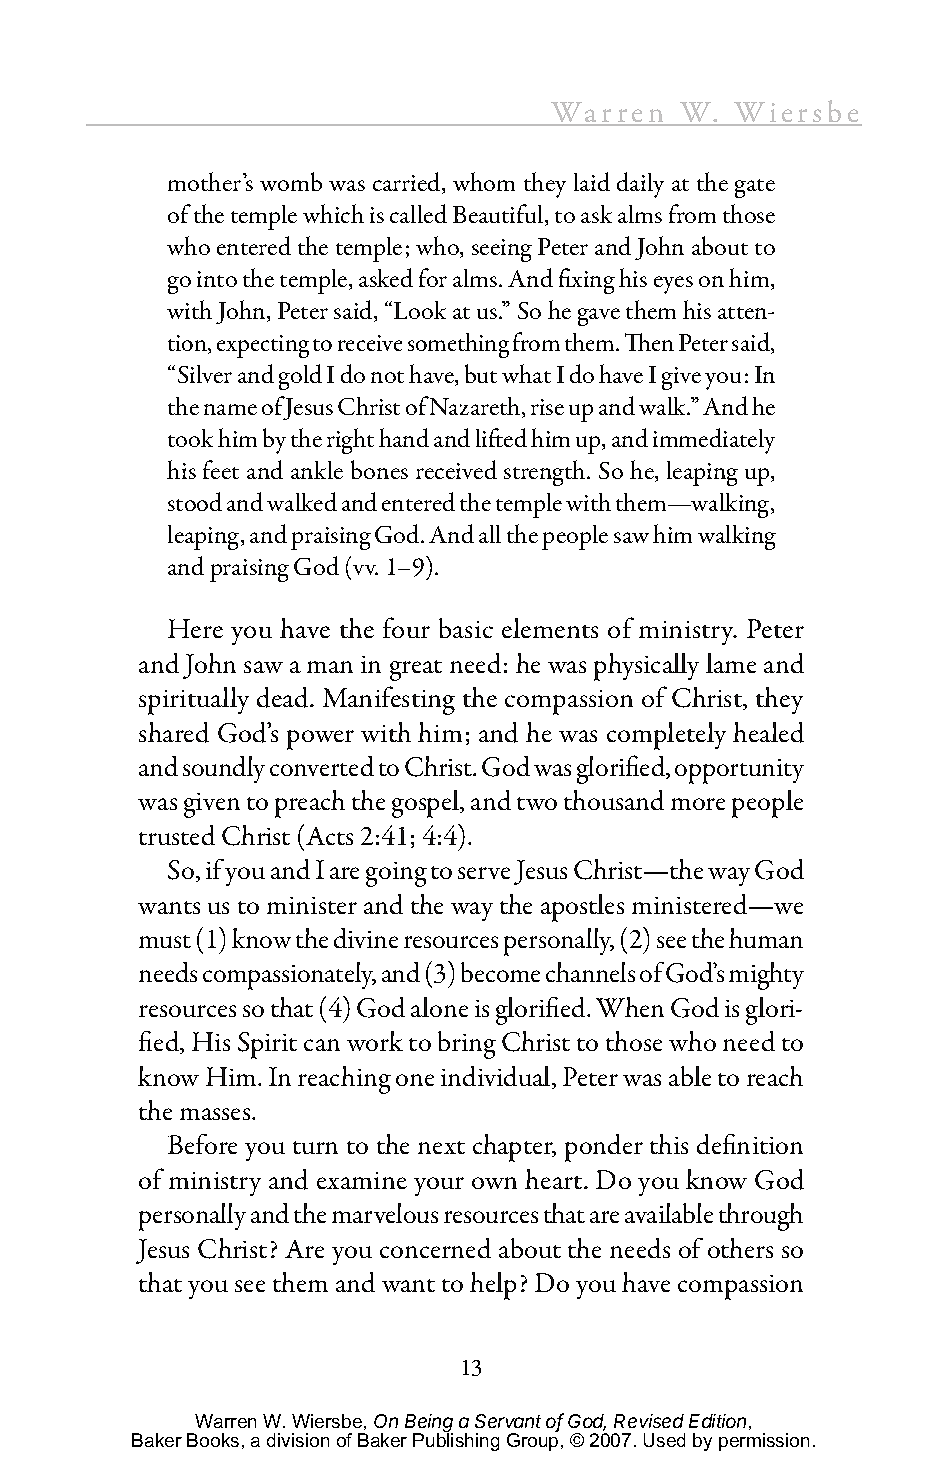 Image resolution: width=948 pixels, height=1465 pixels. Describe the element at coordinates (499, 215) in the image. I see `Beautiful` at that location.
